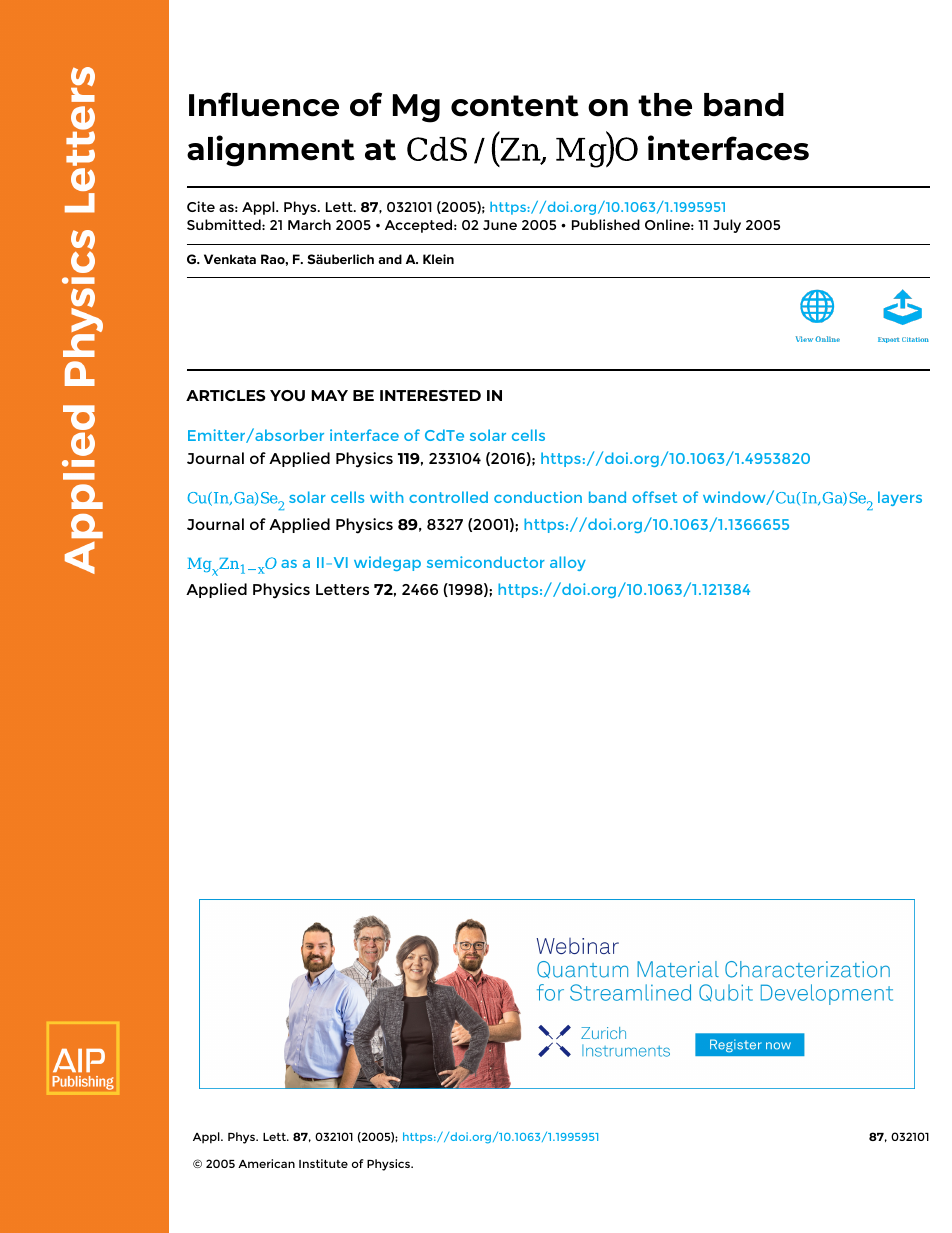 This page has width=952, height=1233. I want to click on alloy, so click(568, 563).
